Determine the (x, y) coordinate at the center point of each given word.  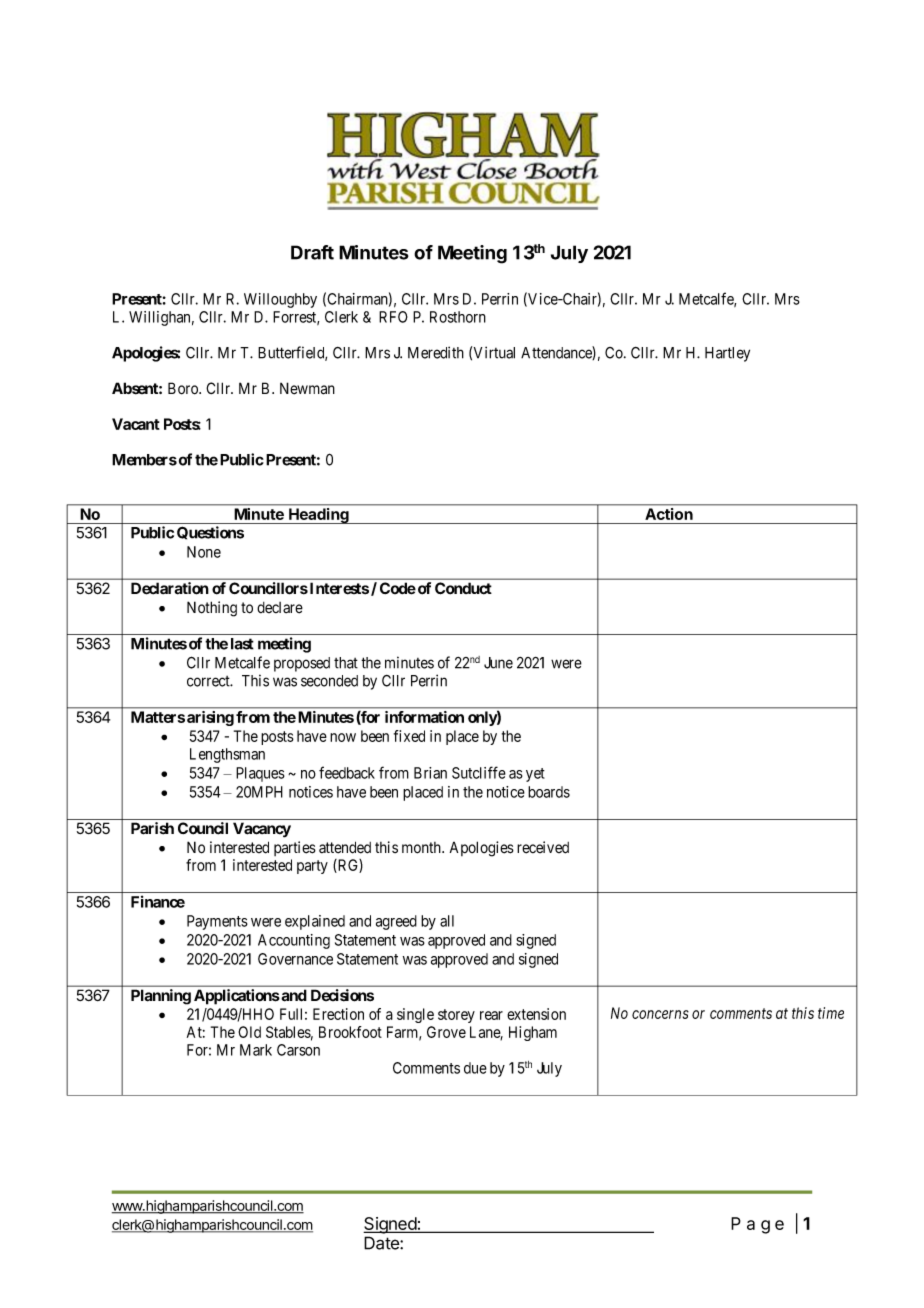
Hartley (727, 354)
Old (249, 1032)
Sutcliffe (479, 772)
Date (382, 1243)
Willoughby (280, 300)
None (204, 552)
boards (549, 792)
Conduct (463, 588)
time (831, 1013)
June (498, 663)
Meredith (436, 352)
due (475, 1068)
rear (491, 1015)
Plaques (260, 774)
